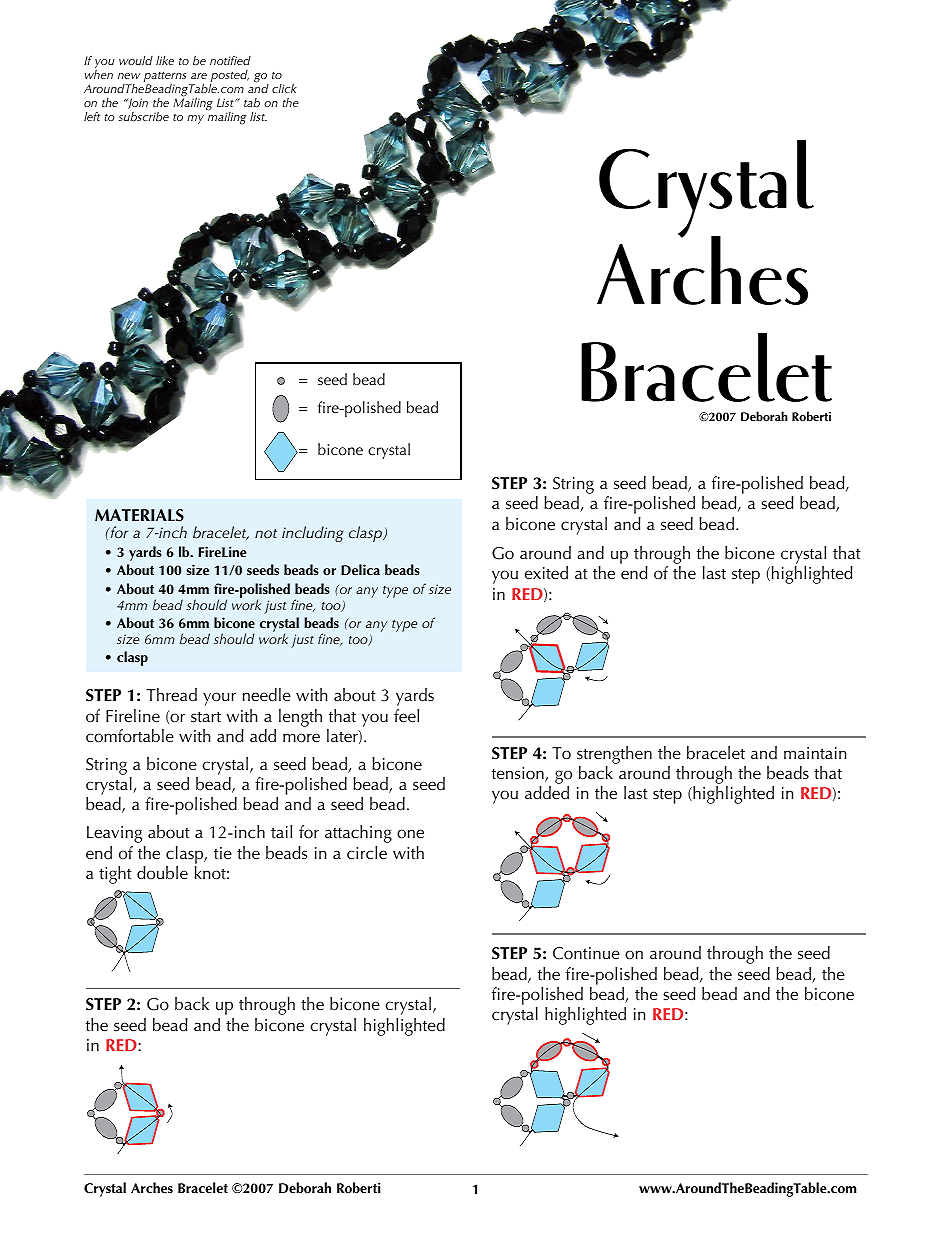 Image resolution: width=952 pixels, height=1233 pixels. I want to click on patterns, so click(165, 78).
